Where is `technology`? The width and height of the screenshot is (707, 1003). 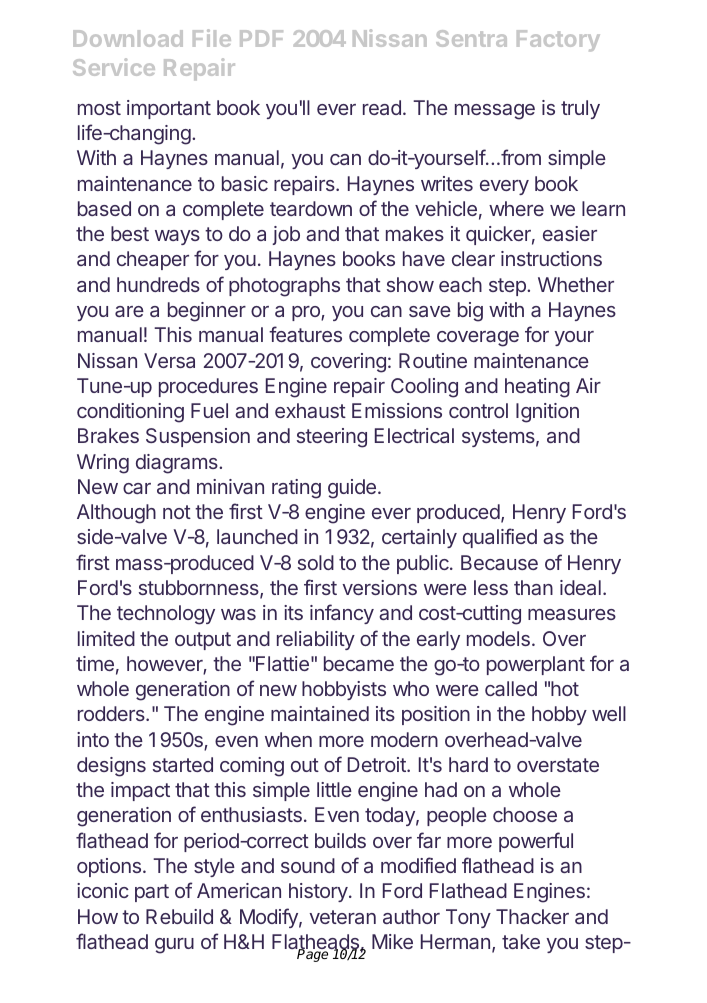 technology is located at coordinates (166, 615).
